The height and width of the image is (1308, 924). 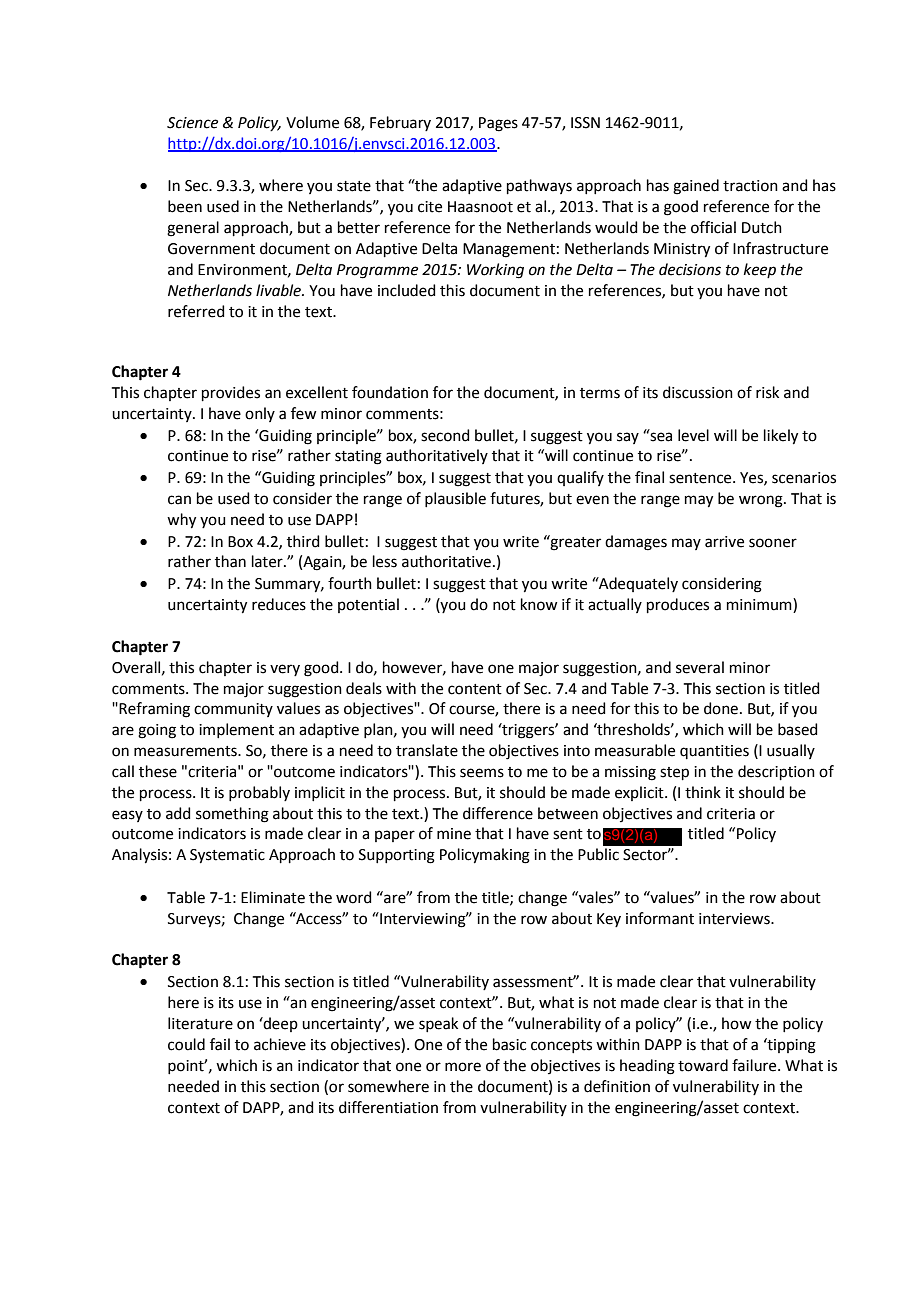 What do you see at coordinates (192, 123) in the image?
I see `Science` at bounding box center [192, 123].
